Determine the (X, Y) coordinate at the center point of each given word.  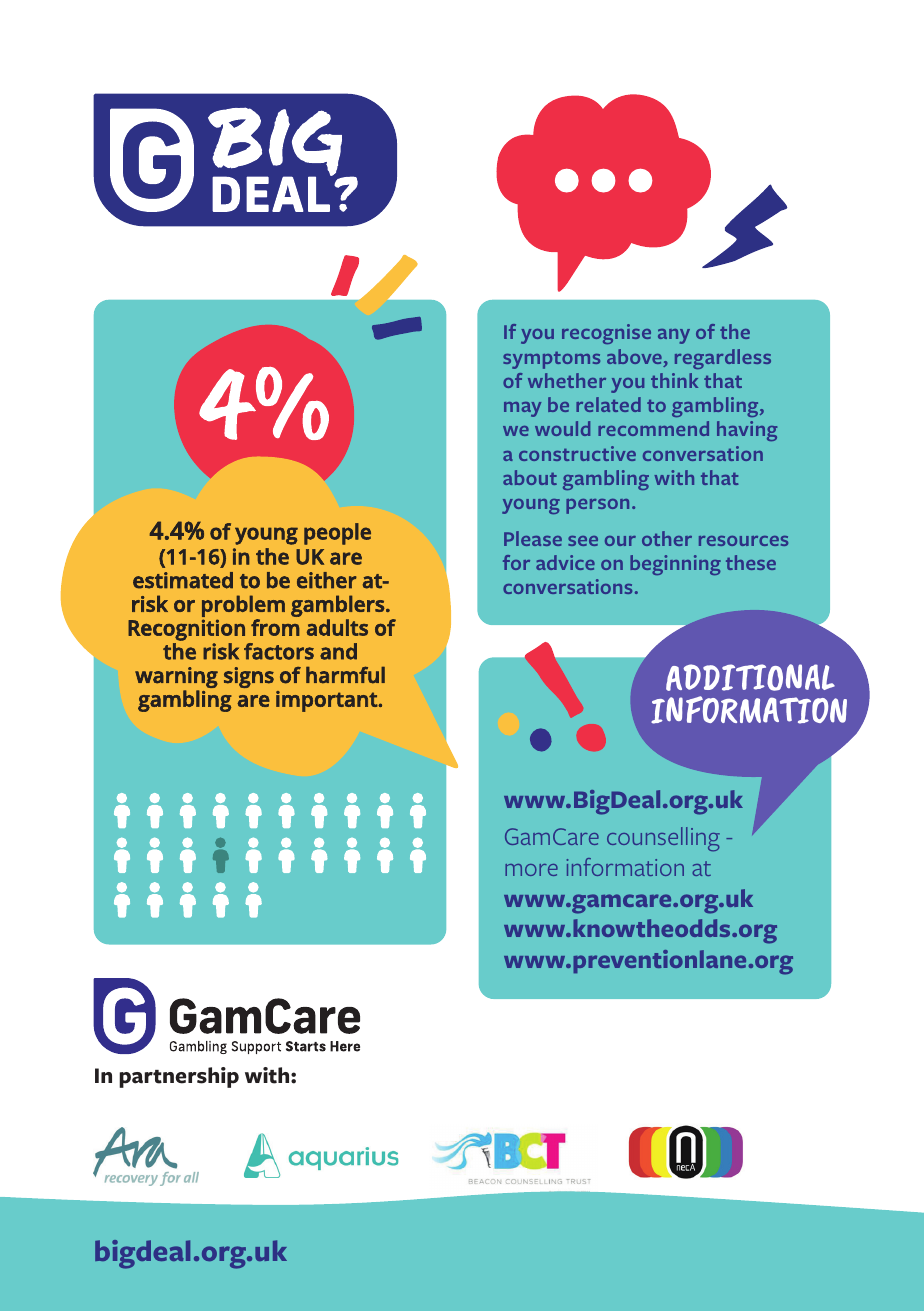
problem (243, 606)
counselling (663, 839)
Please (533, 538)
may (522, 409)
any (674, 336)
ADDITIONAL (750, 677)
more (531, 870)
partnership (179, 1077)
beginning (675, 565)
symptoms (551, 360)
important (328, 701)
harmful (345, 675)
